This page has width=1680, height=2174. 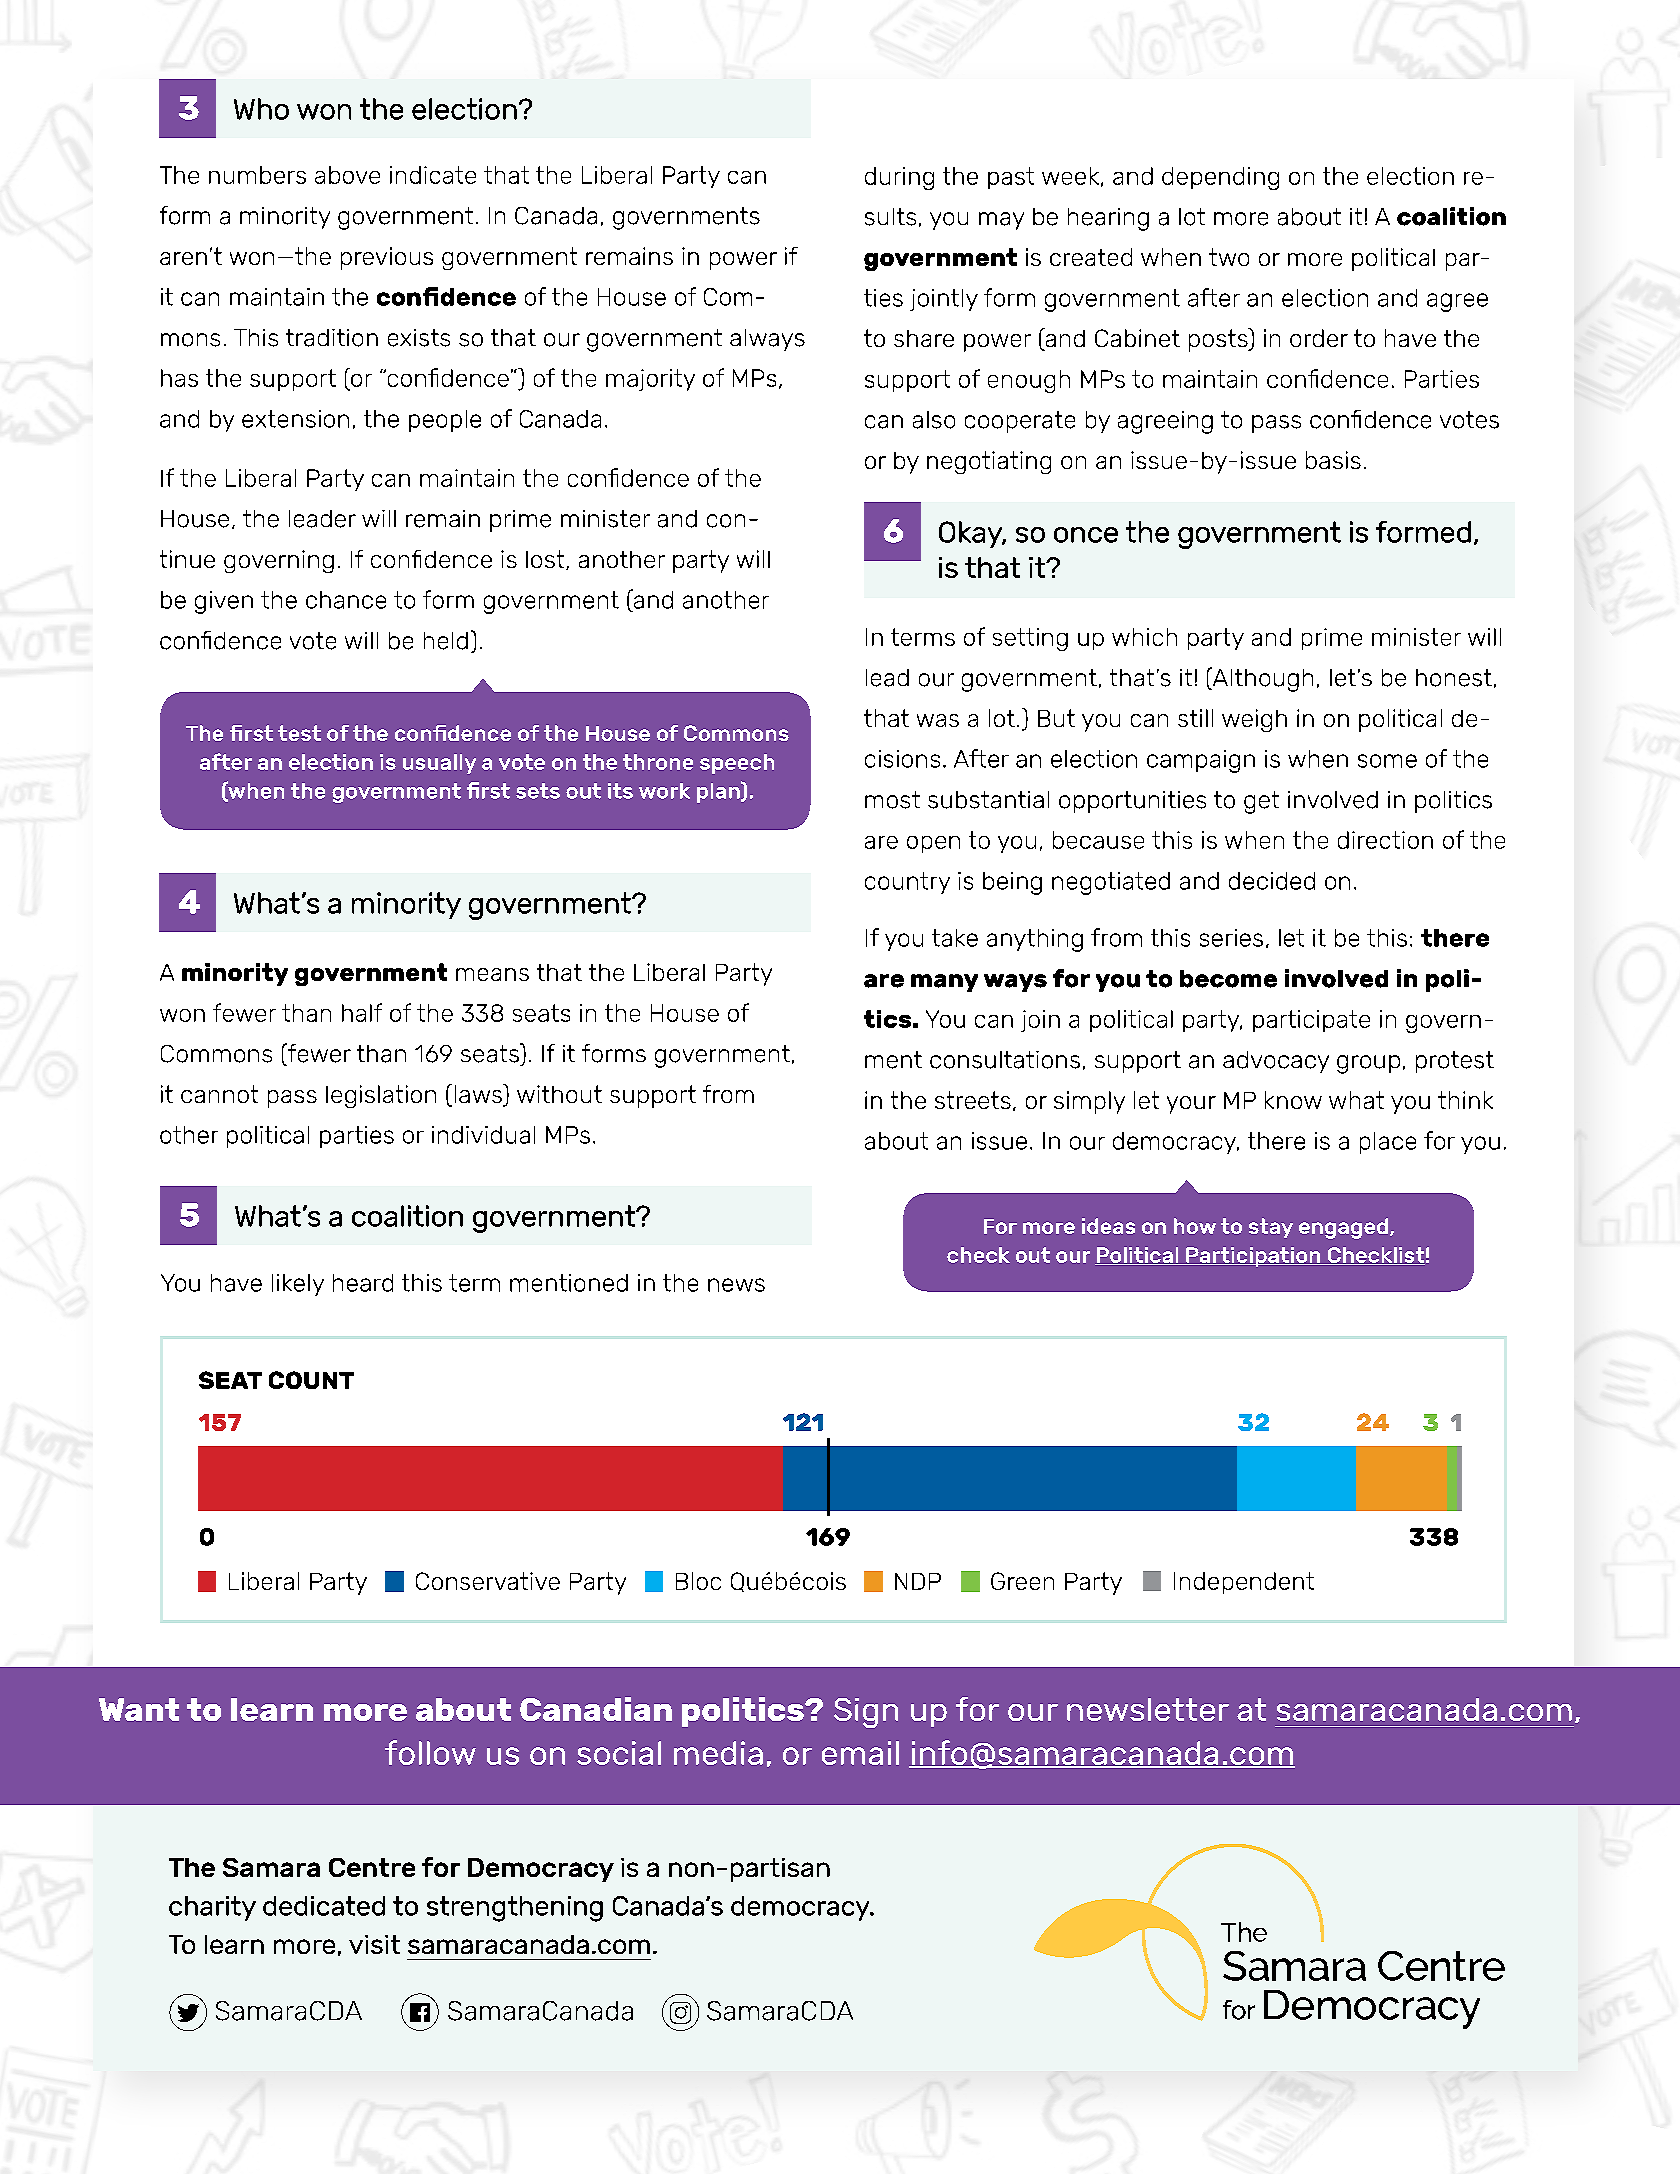 I want to click on participate, so click(x=1311, y=1021).
